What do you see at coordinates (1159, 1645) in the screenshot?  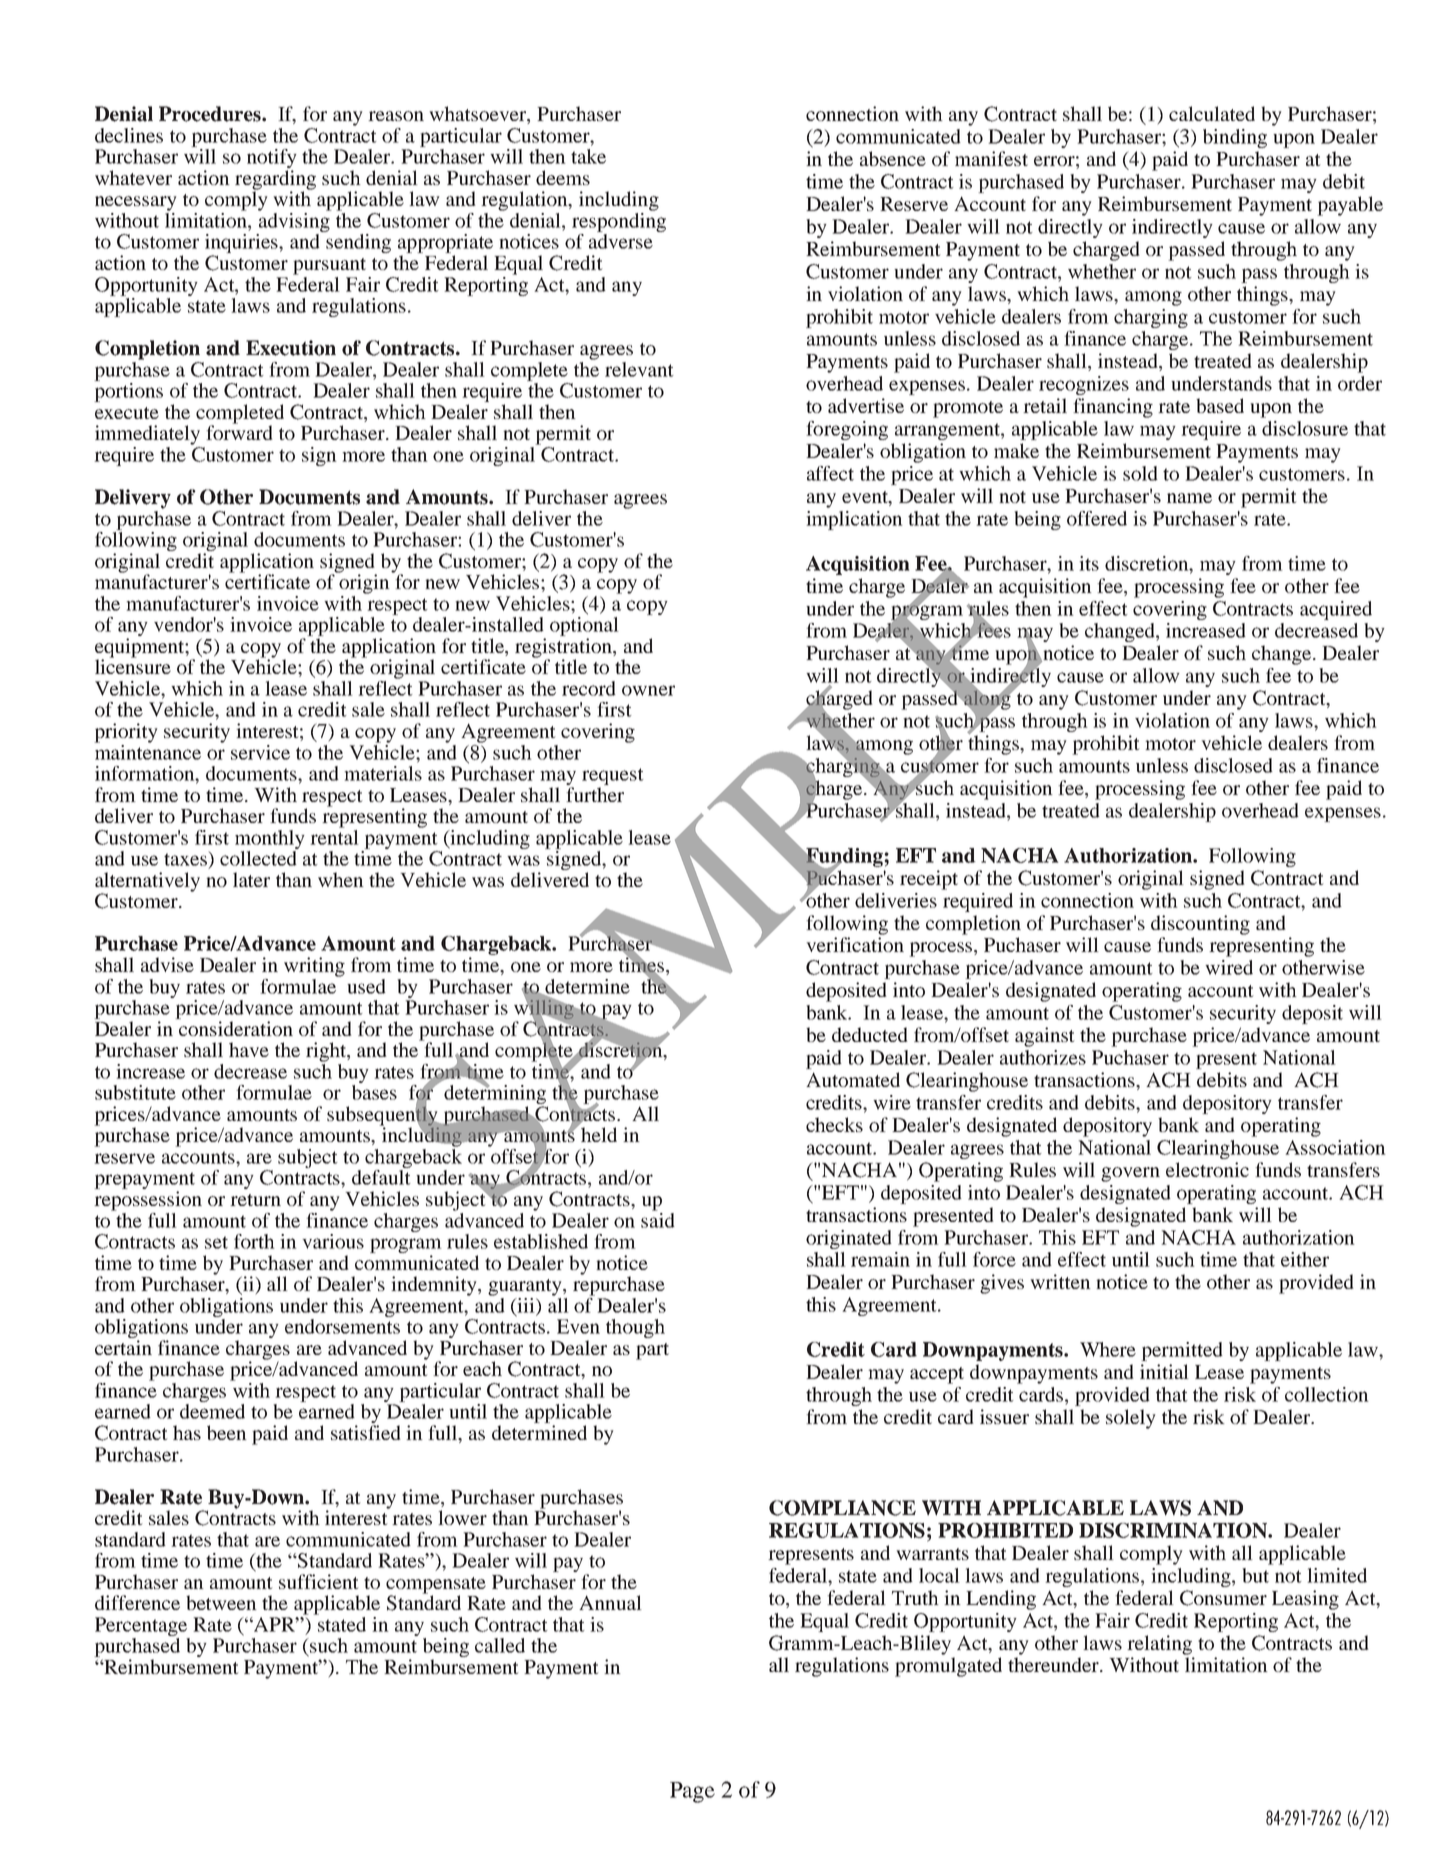 I see `relating` at bounding box center [1159, 1645].
